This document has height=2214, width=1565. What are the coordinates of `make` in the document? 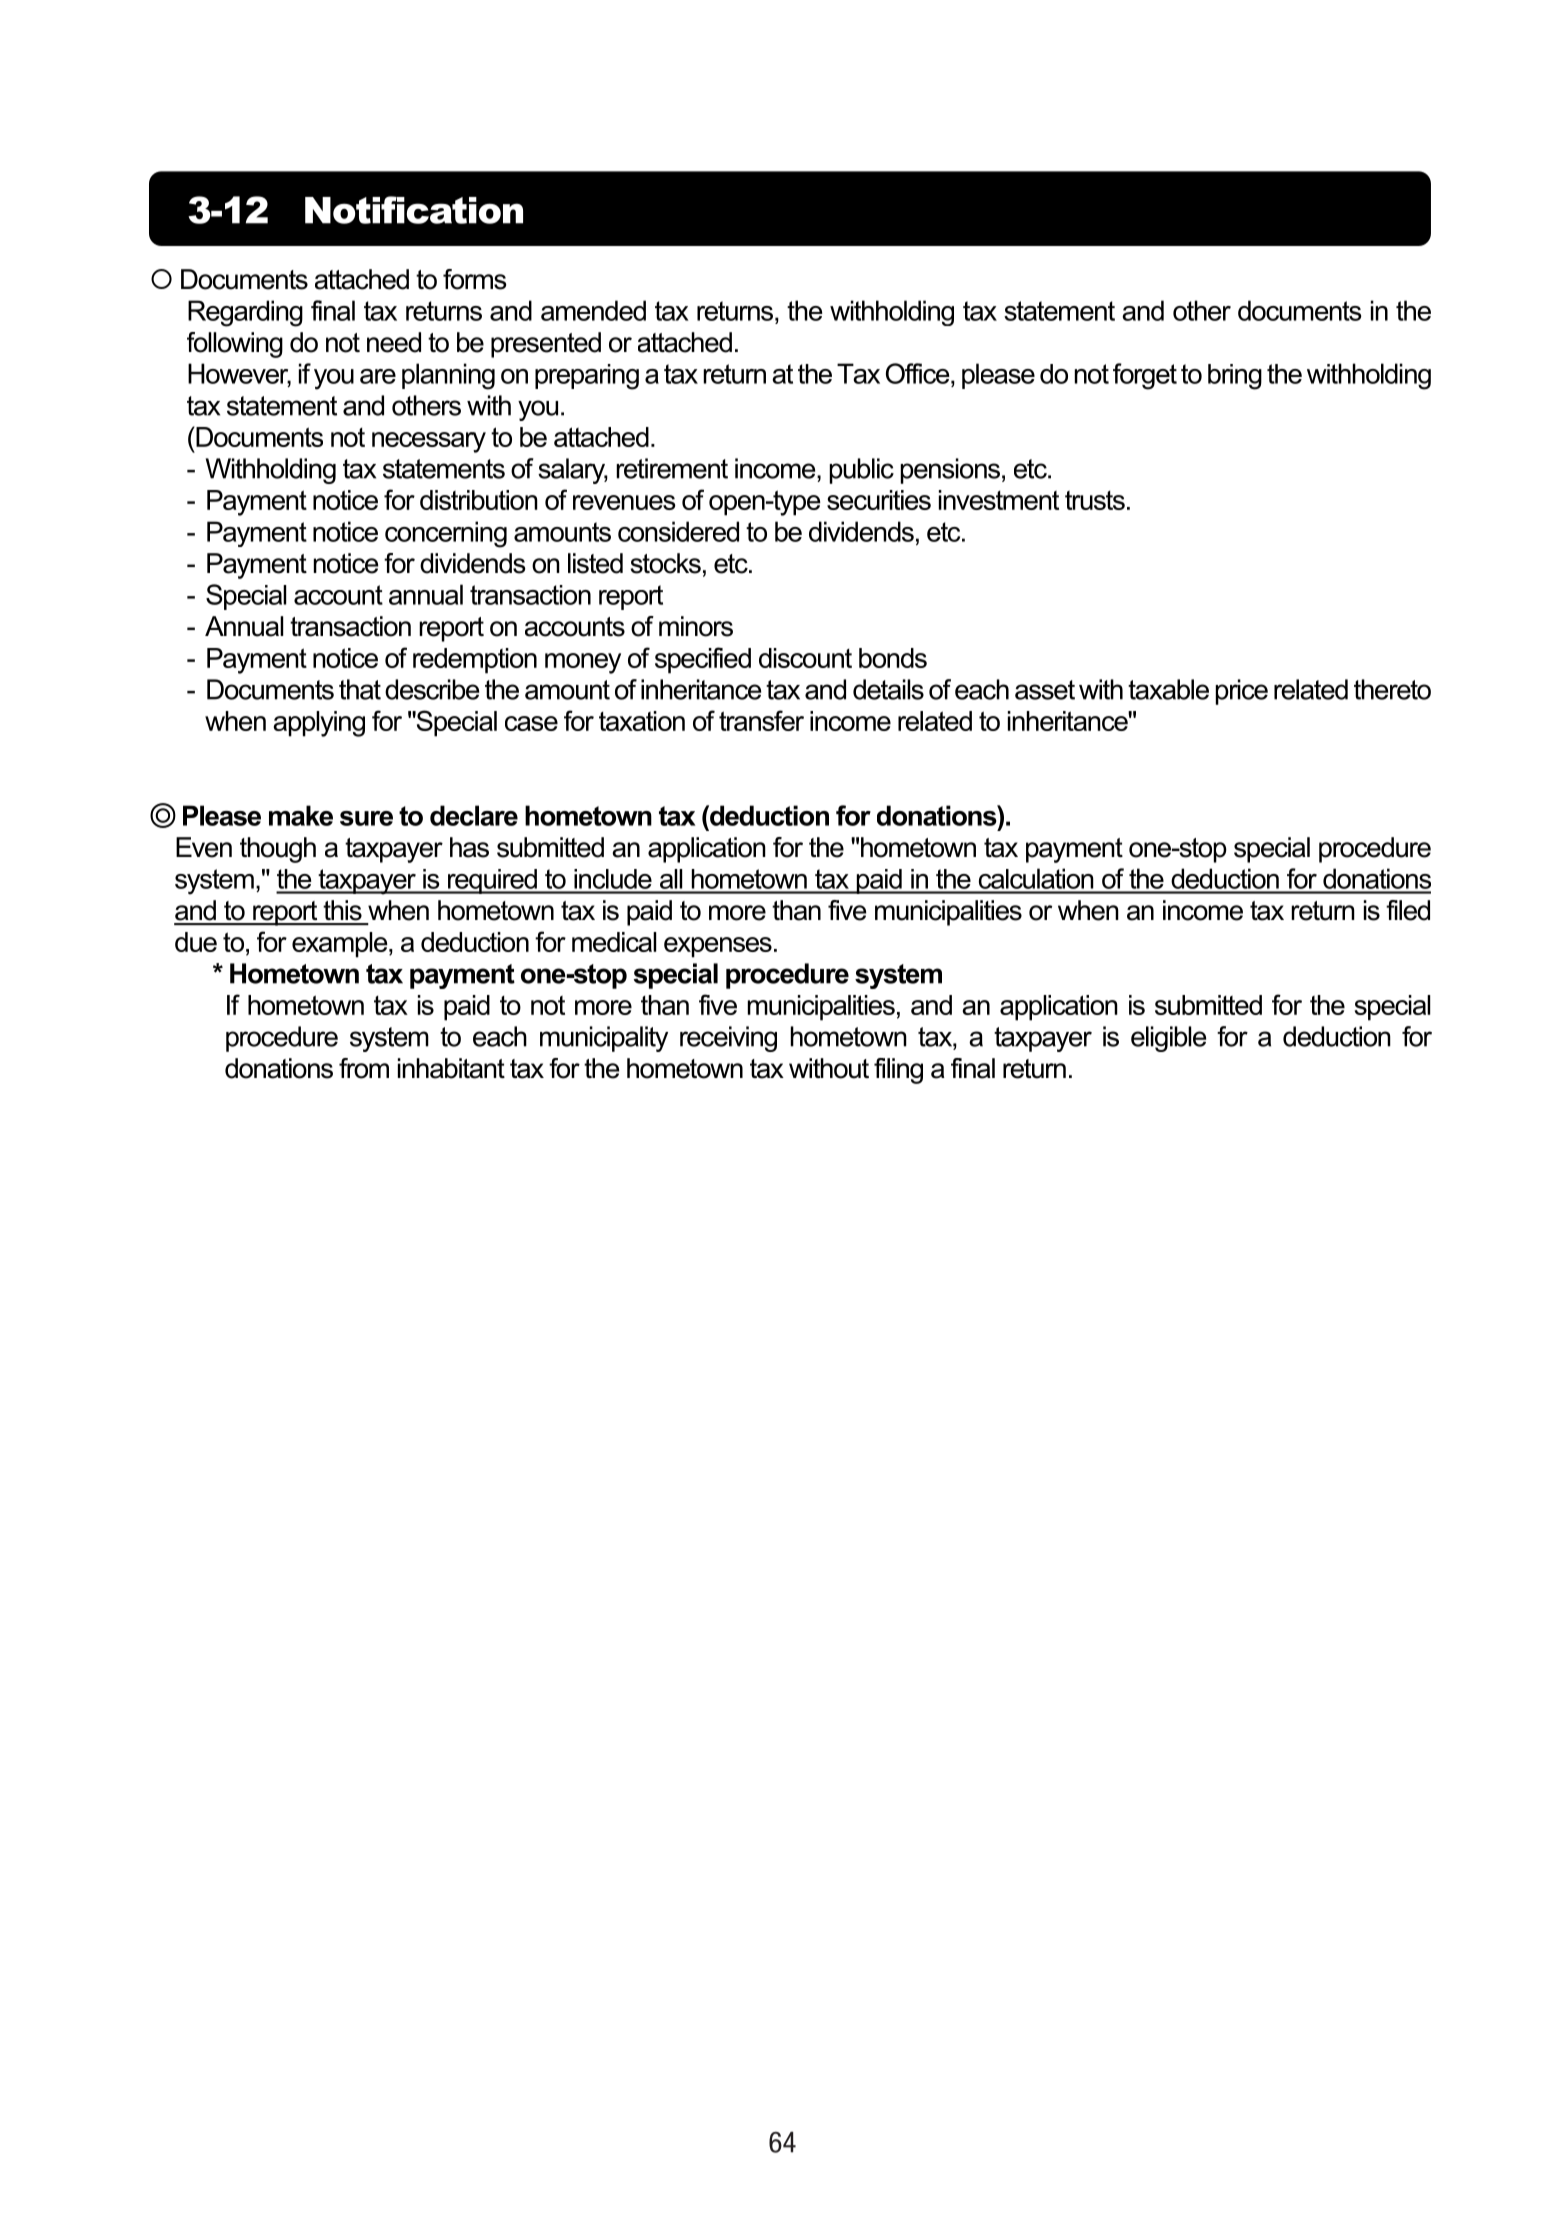 It's located at (301, 815).
